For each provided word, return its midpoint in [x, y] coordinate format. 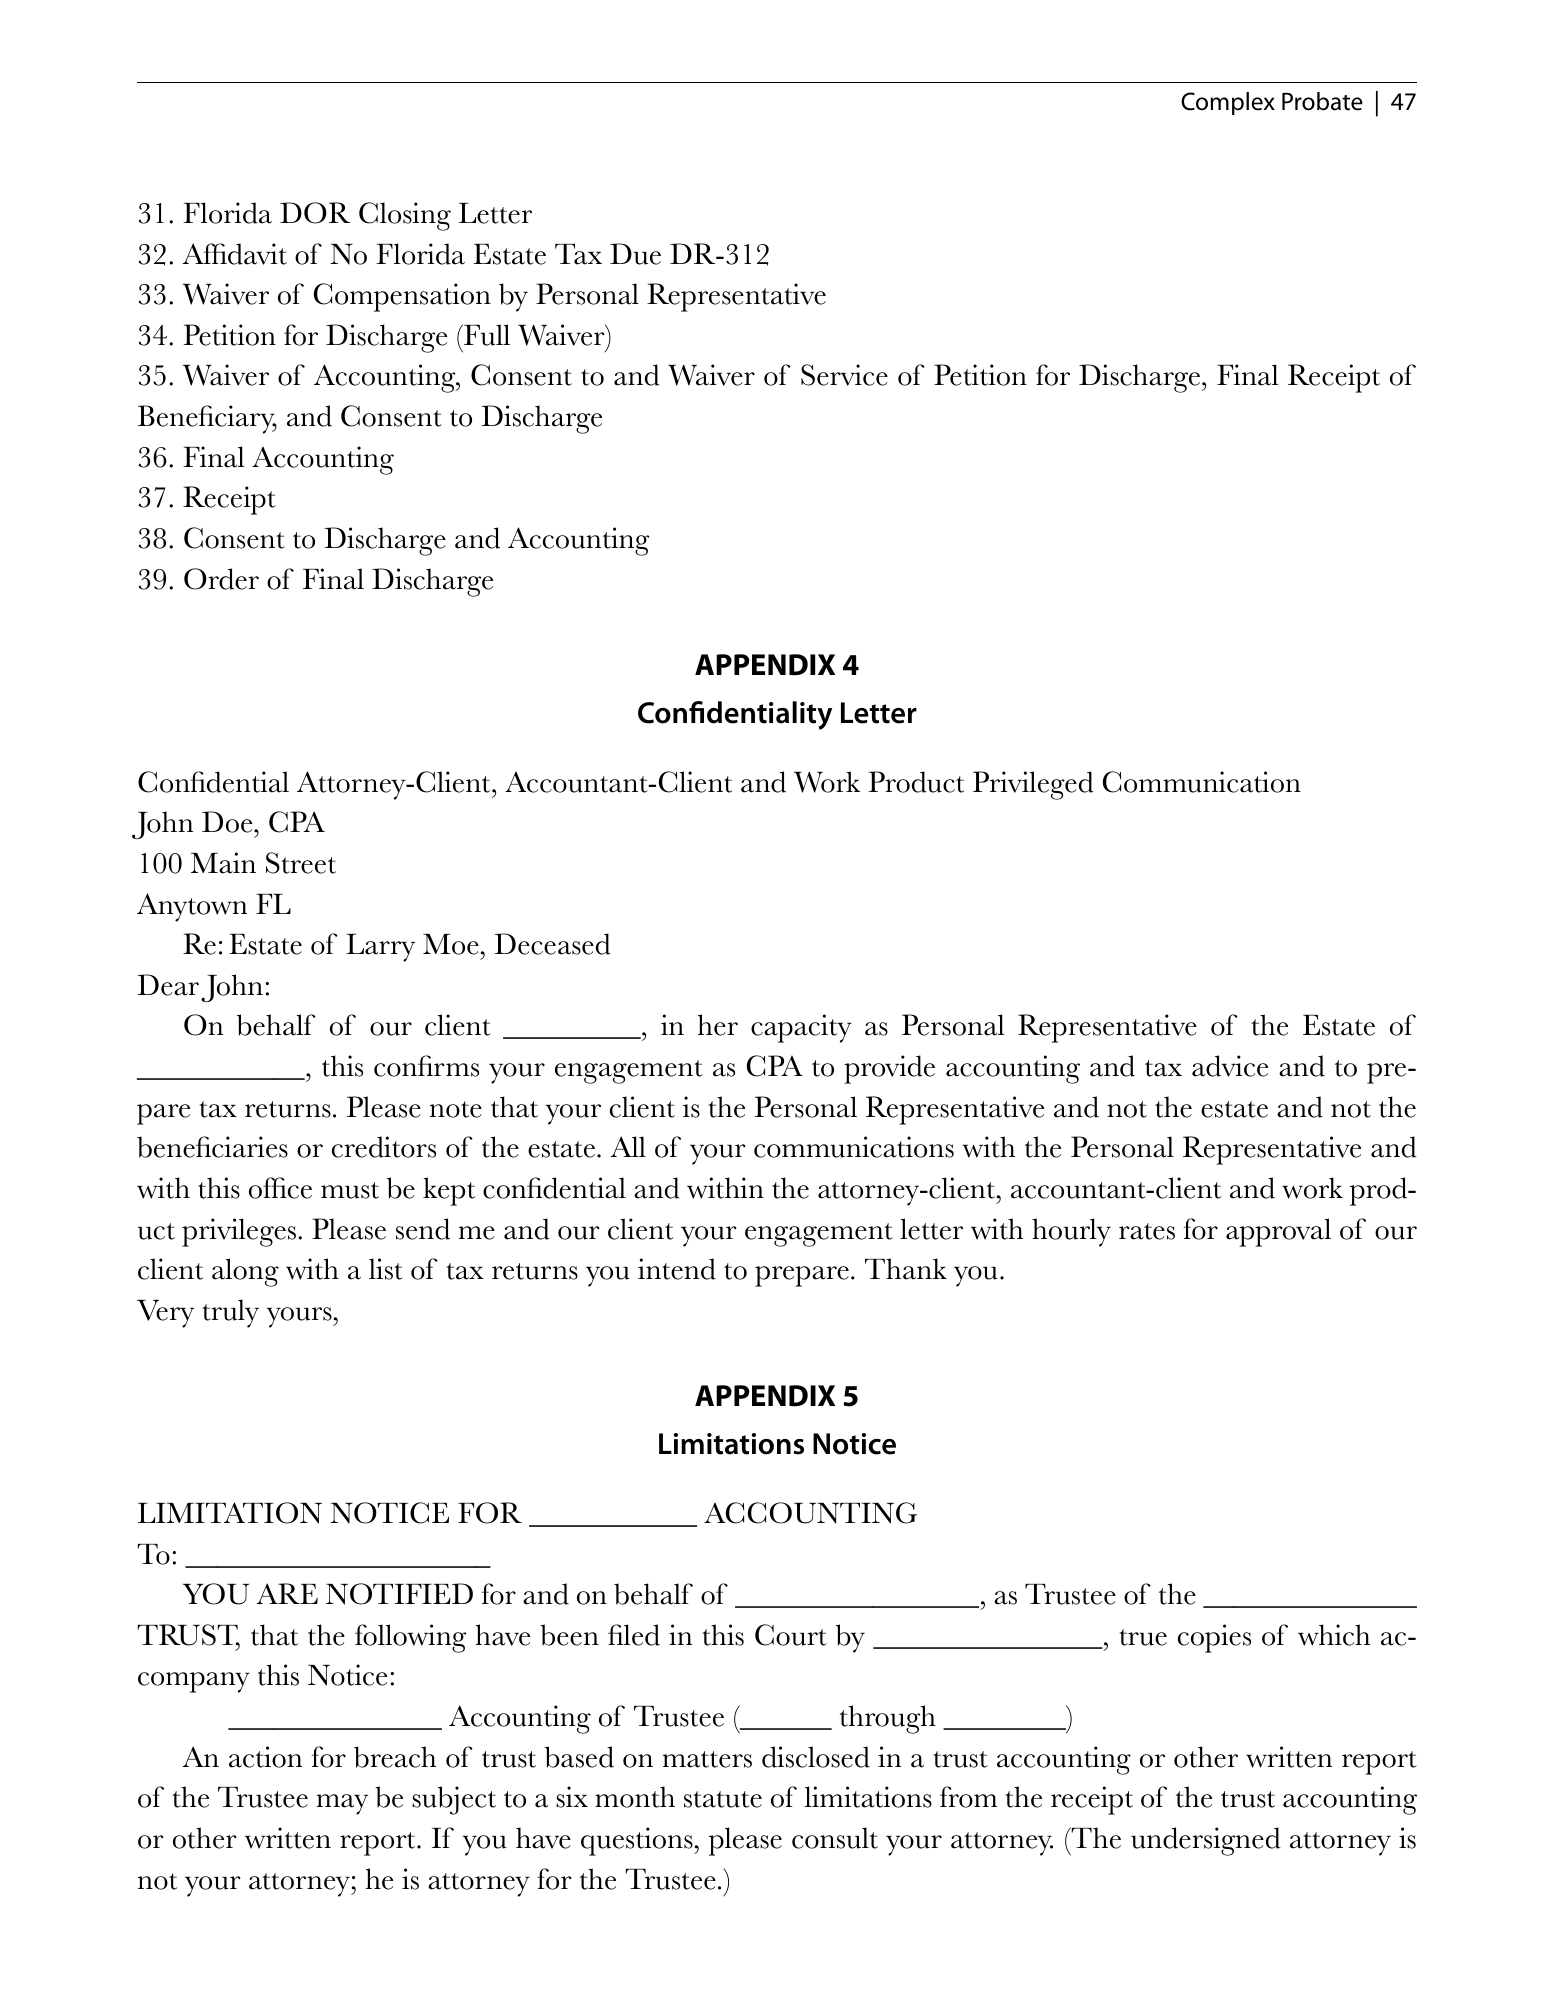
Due [635, 254]
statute [723, 1799]
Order [221, 579]
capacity [801, 1028]
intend [677, 1269]
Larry [380, 948]
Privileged [1033, 785]
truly [230, 1313]
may [342, 1804]
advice [1230, 1066]
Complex [1228, 103]
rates [1147, 1231]
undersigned [1206, 1841]
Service [844, 375]
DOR [315, 213]
